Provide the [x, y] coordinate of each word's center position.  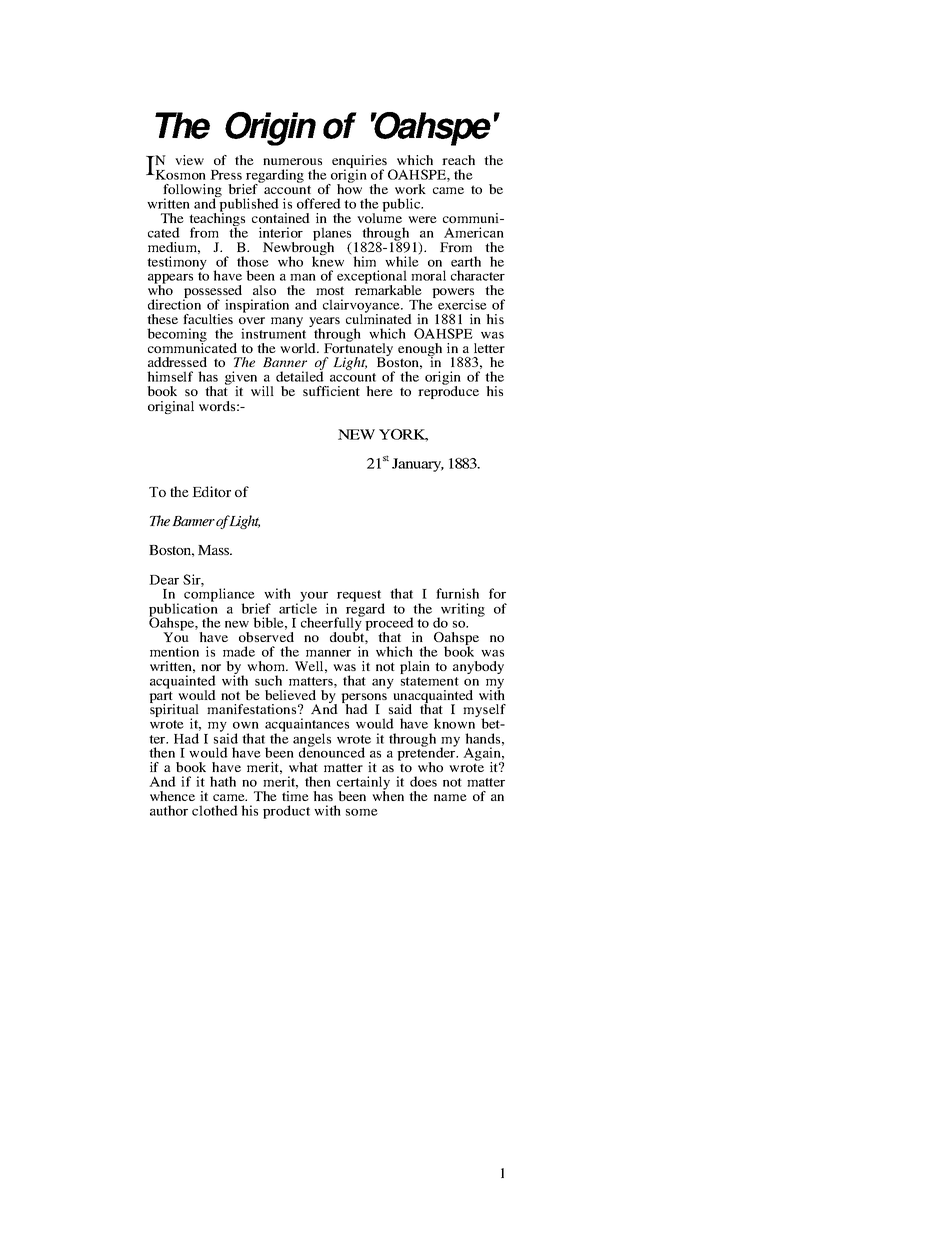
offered [319, 203]
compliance [220, 595]
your [314, 598]
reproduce [448, 391]
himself [170, 376]
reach [458, 160]
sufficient [331, 391]
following [192, 192]
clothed [215, 810]
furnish [457, 593]
